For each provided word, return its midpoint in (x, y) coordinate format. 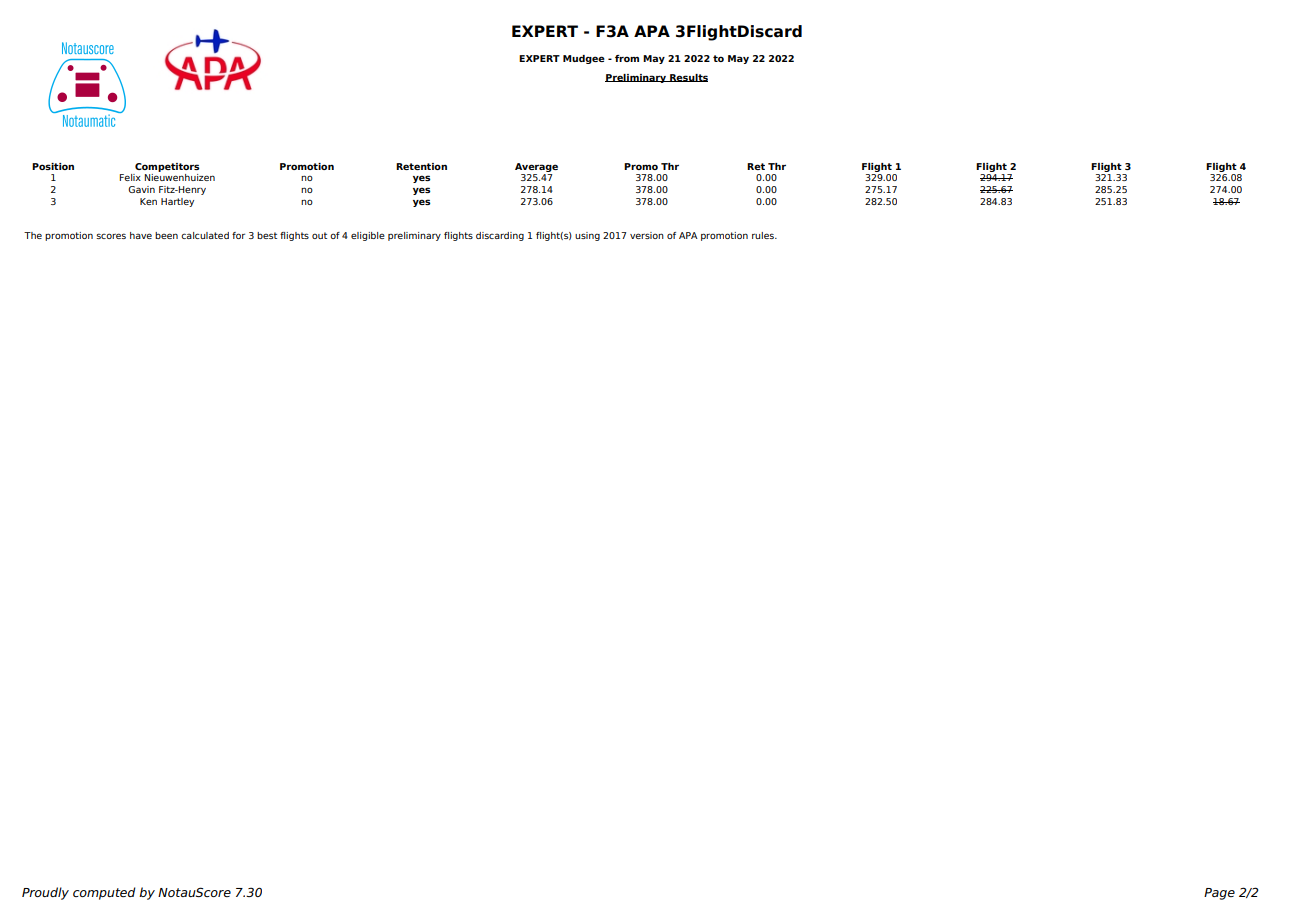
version (647, 235)
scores (111, 236)
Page (1219, 894)
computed (104, 893)
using (587, 236)
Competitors (167, 167)
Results (688, 78)
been (166, 235)
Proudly (45, 893)
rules (764, 235)
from (627, 58)
